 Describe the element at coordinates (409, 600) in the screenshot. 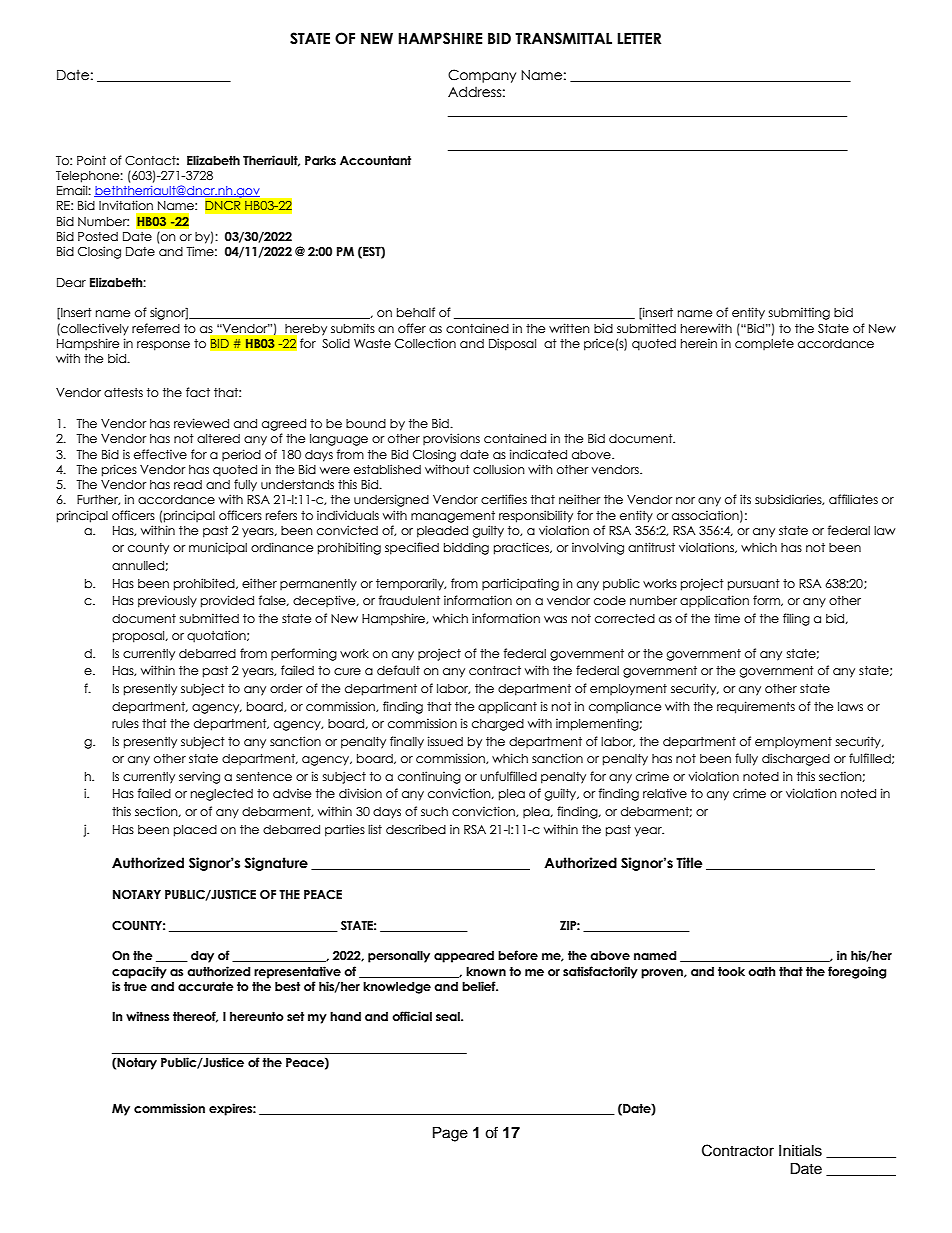

I see `fraudulent` at that location.
